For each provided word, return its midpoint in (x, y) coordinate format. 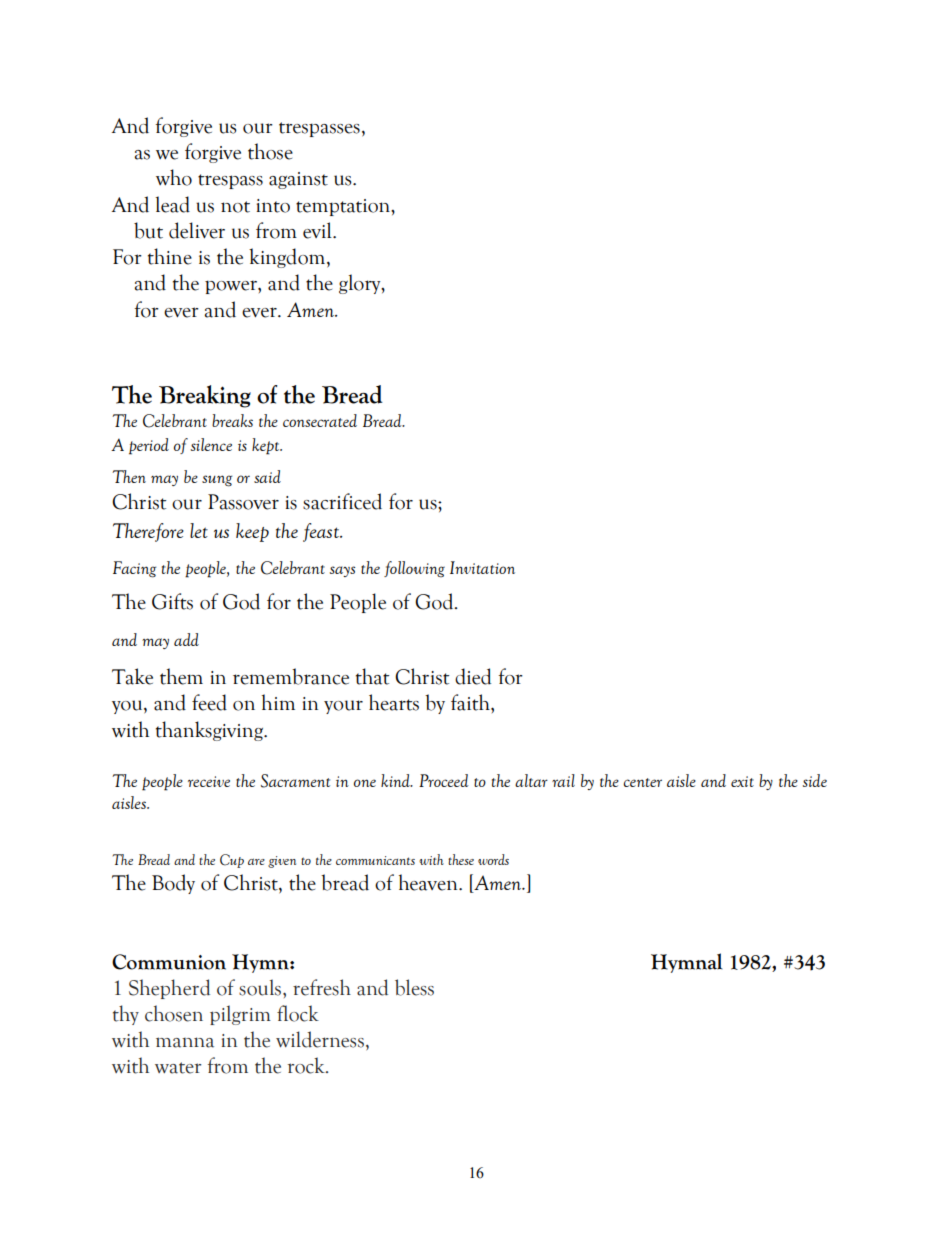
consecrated (320, 420)
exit (742, 781)
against (298, 180)
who (174, 177)
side (815, 780)
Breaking (205, 396)
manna (185, 1042)
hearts (394, 702)
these (461, 859)
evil (318, 230)
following (414, 569)
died (473, 676)
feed (209, 702)
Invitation (482, 567)
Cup (232, 861)
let (199, 530)
